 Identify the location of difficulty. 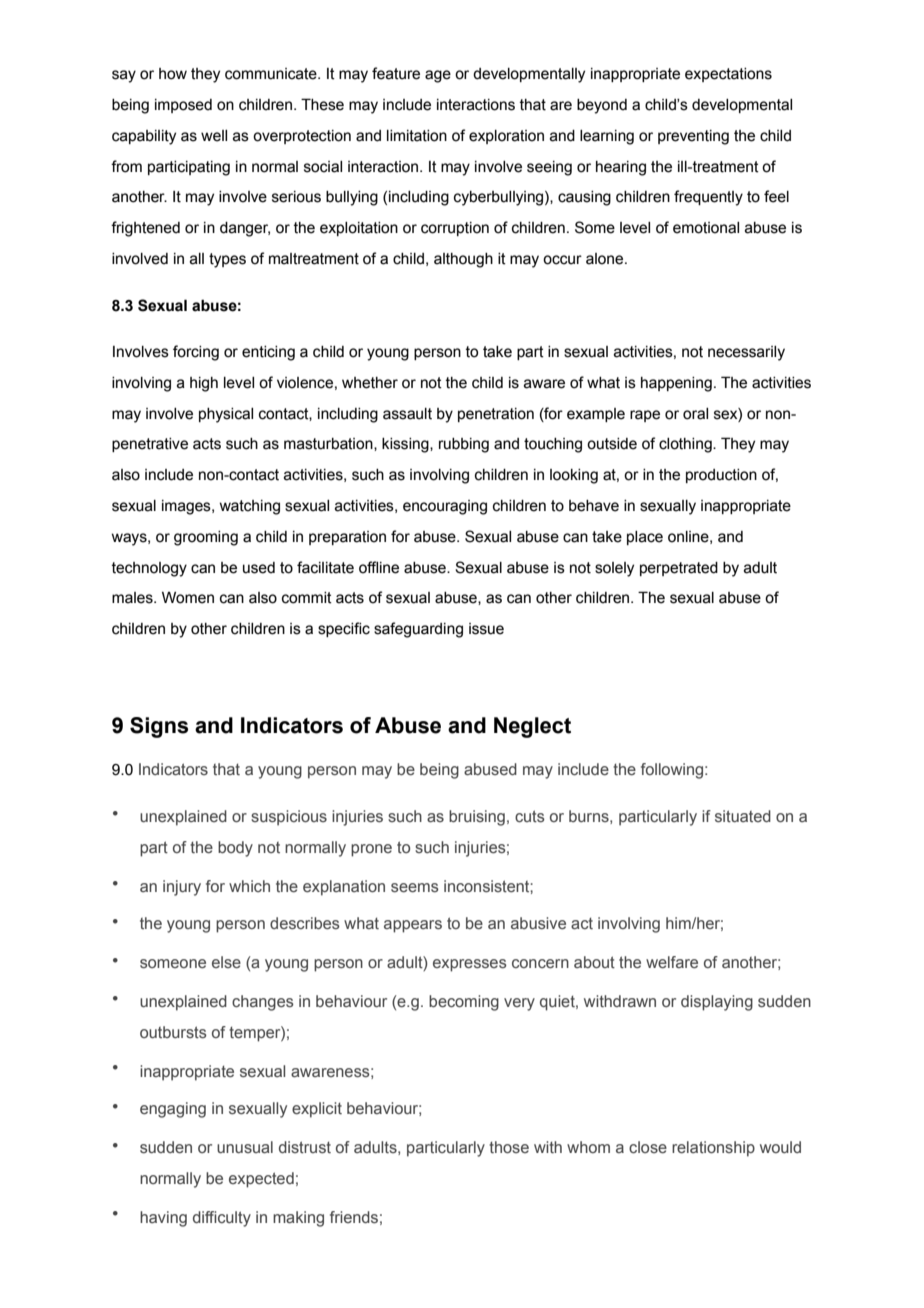
(222, 1219).
